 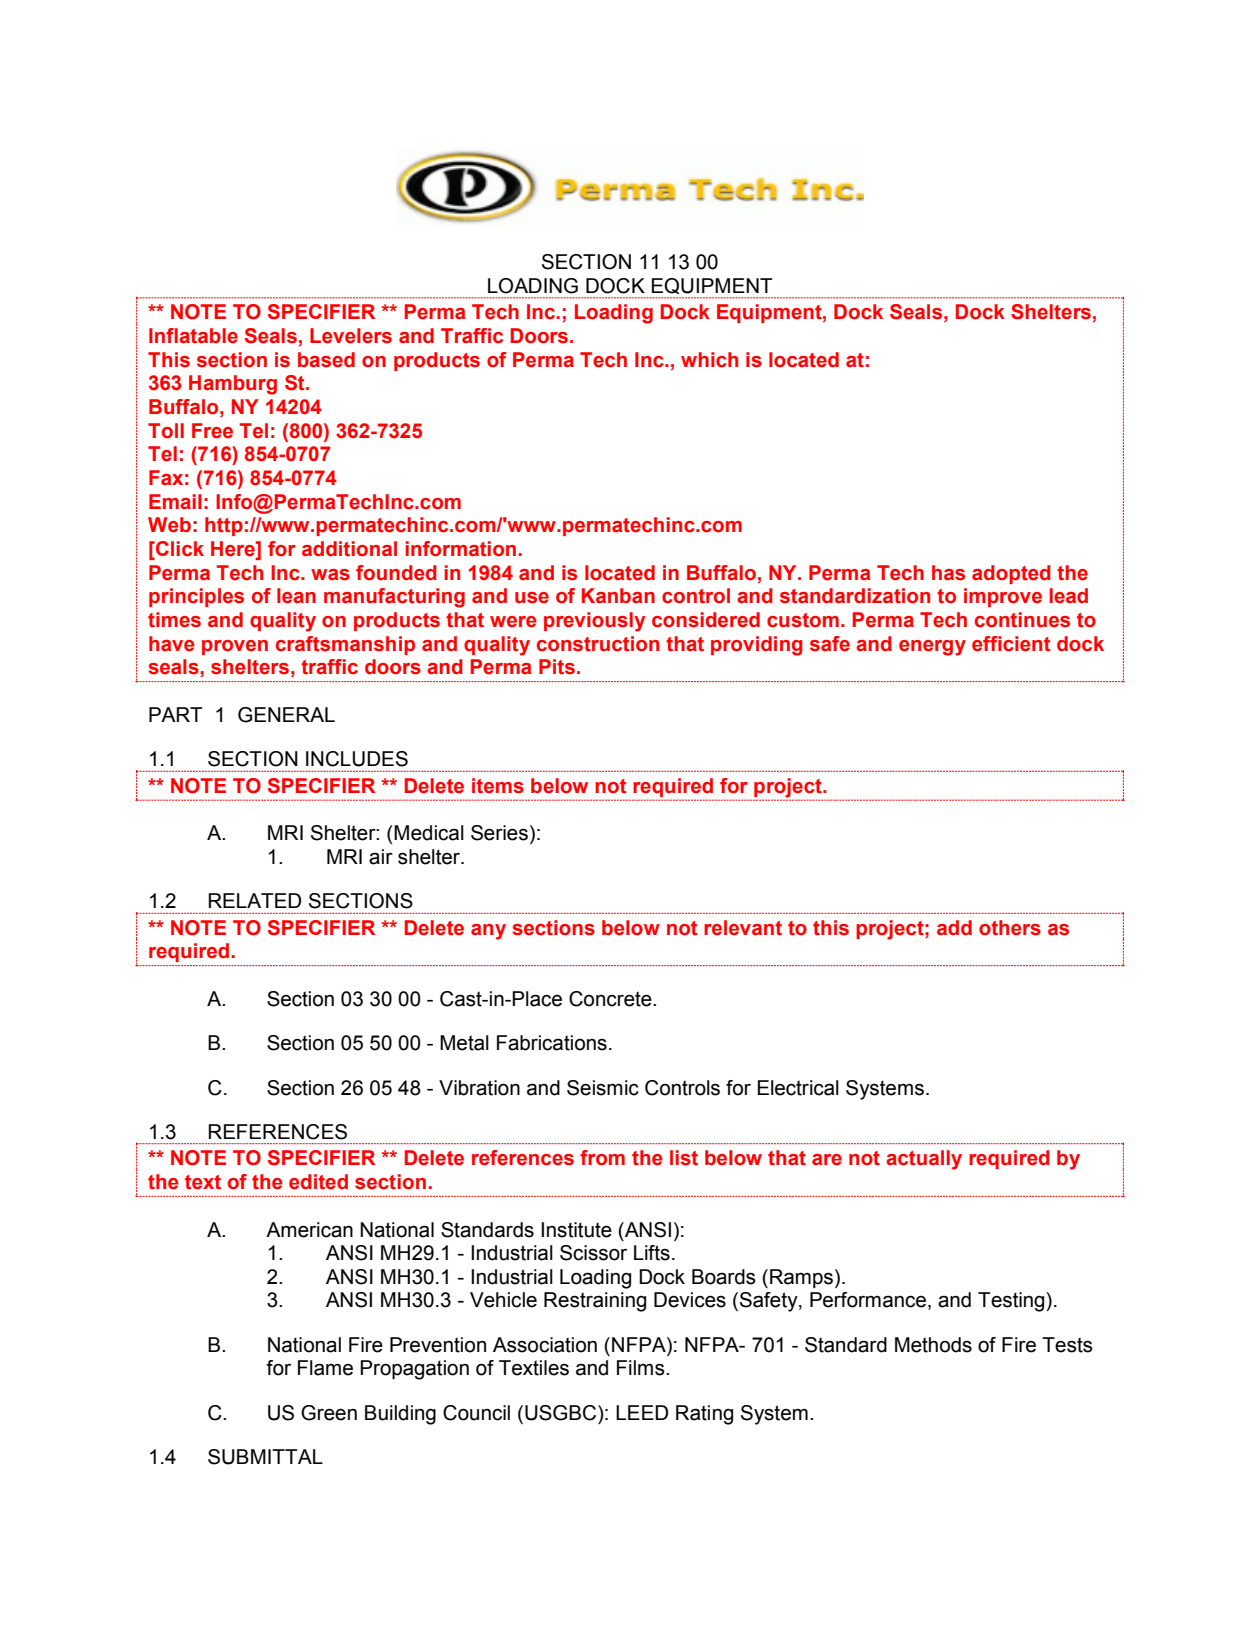 What do you see at coordinates (948, 573) in the screenshot?
I see `has` at bounding box center [948, 573].
